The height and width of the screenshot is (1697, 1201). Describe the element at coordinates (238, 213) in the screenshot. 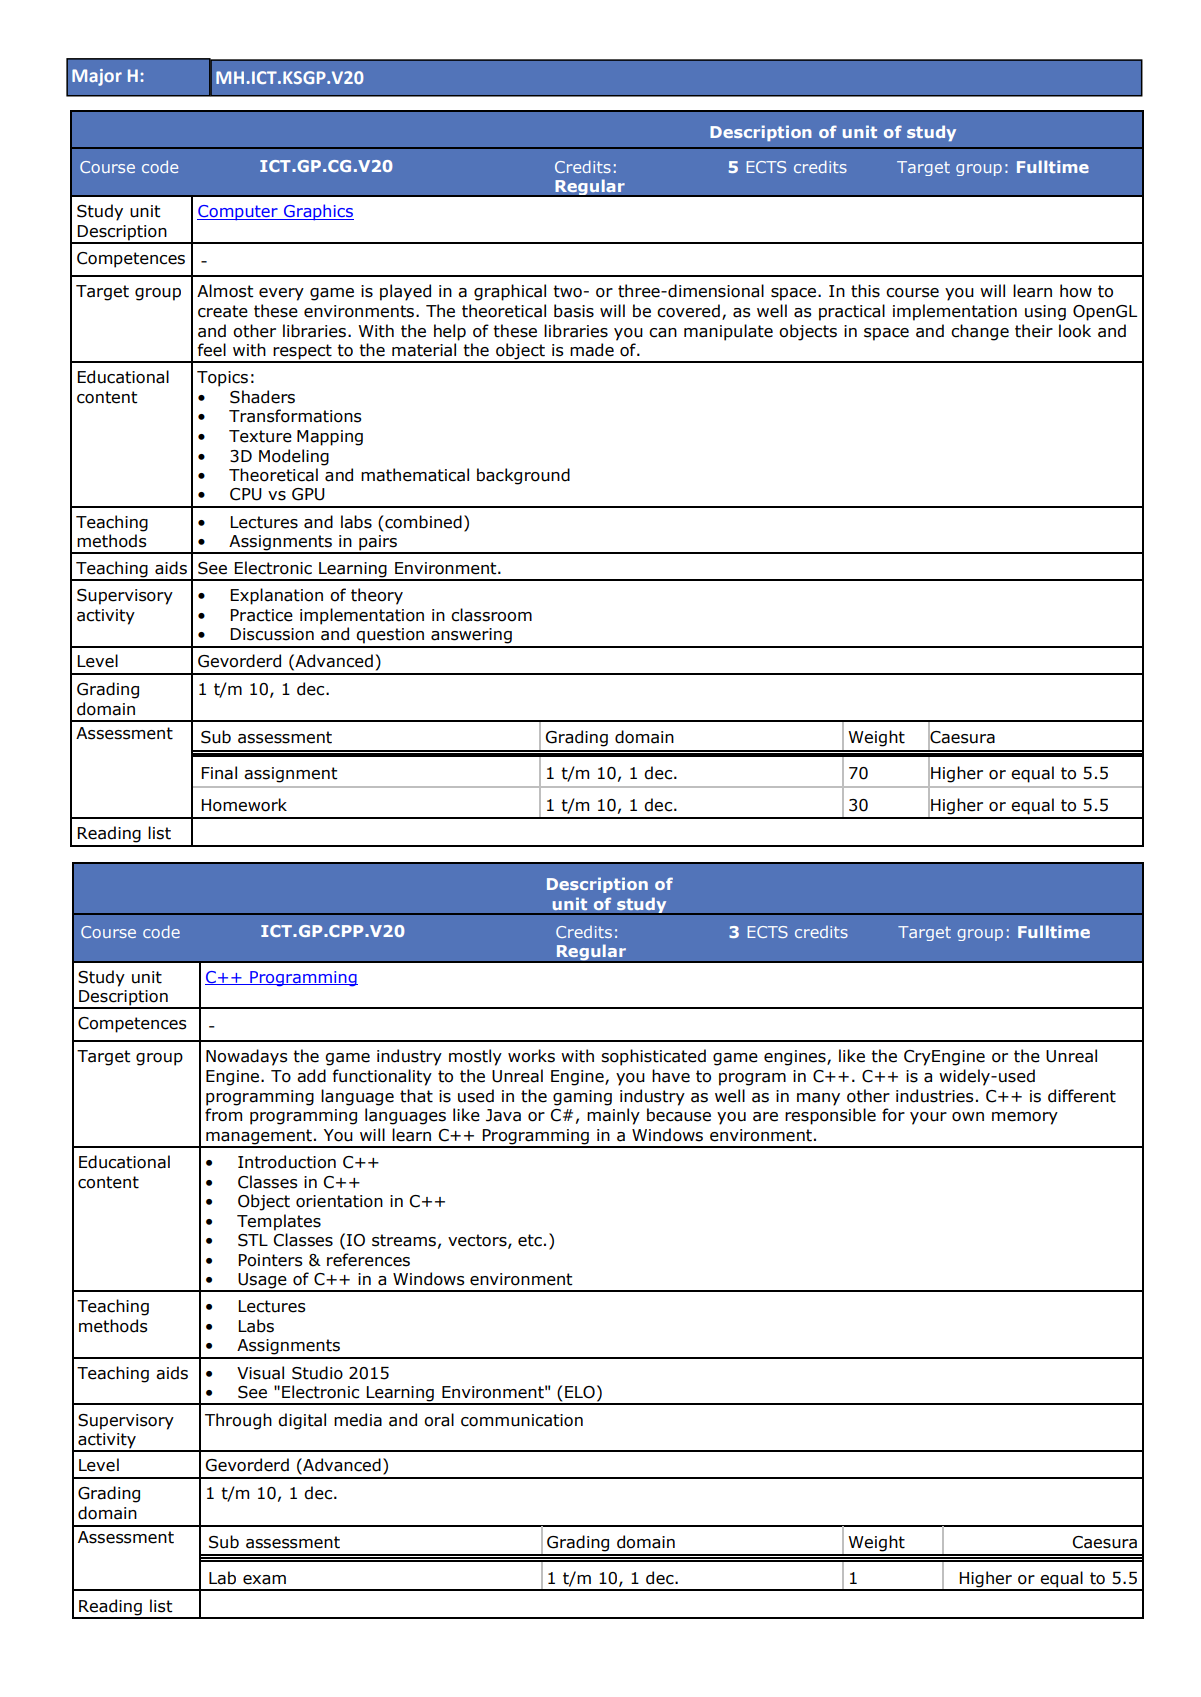

I see `Computer` at that location.
